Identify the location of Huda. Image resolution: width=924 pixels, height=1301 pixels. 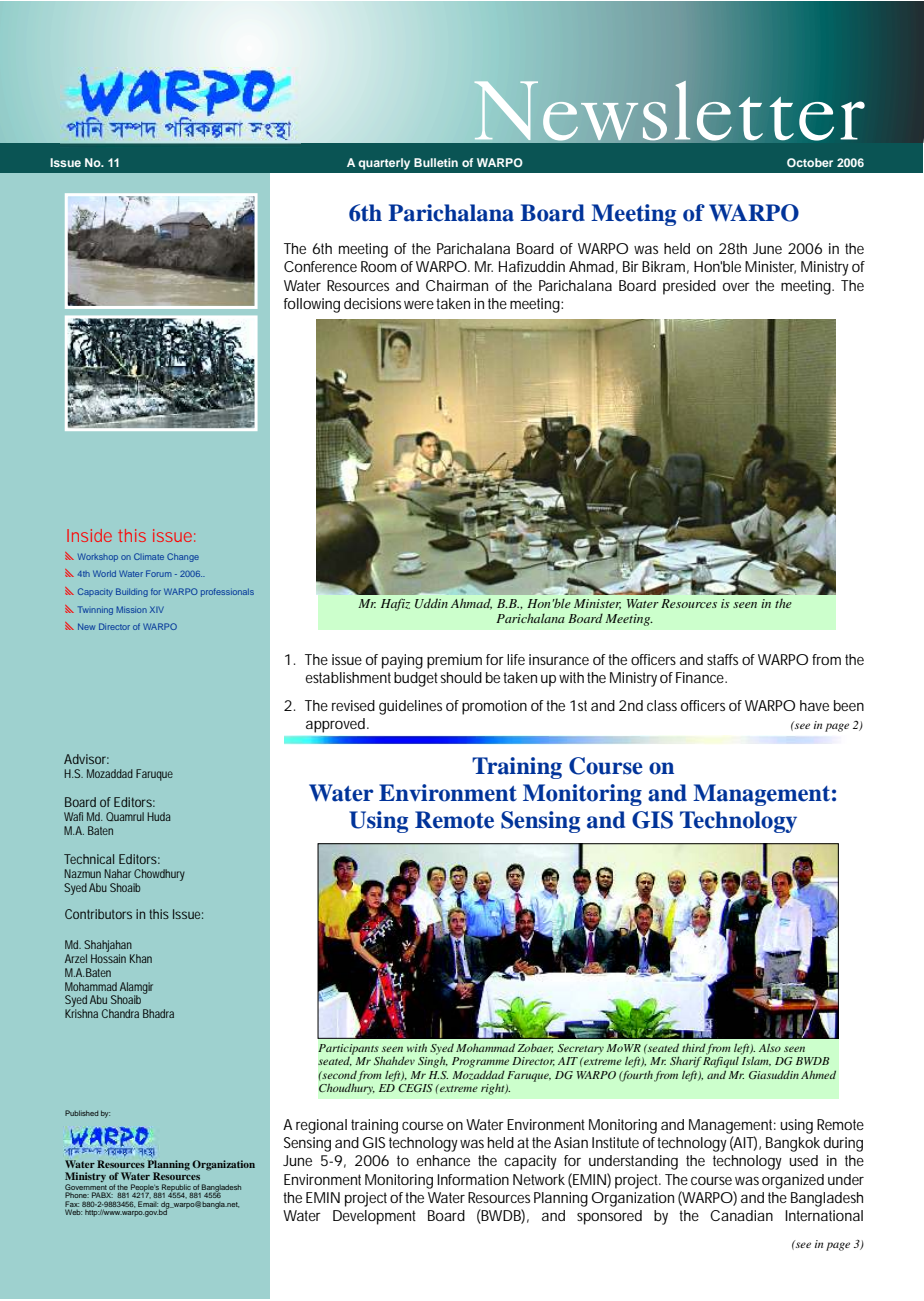
(159, 816).
